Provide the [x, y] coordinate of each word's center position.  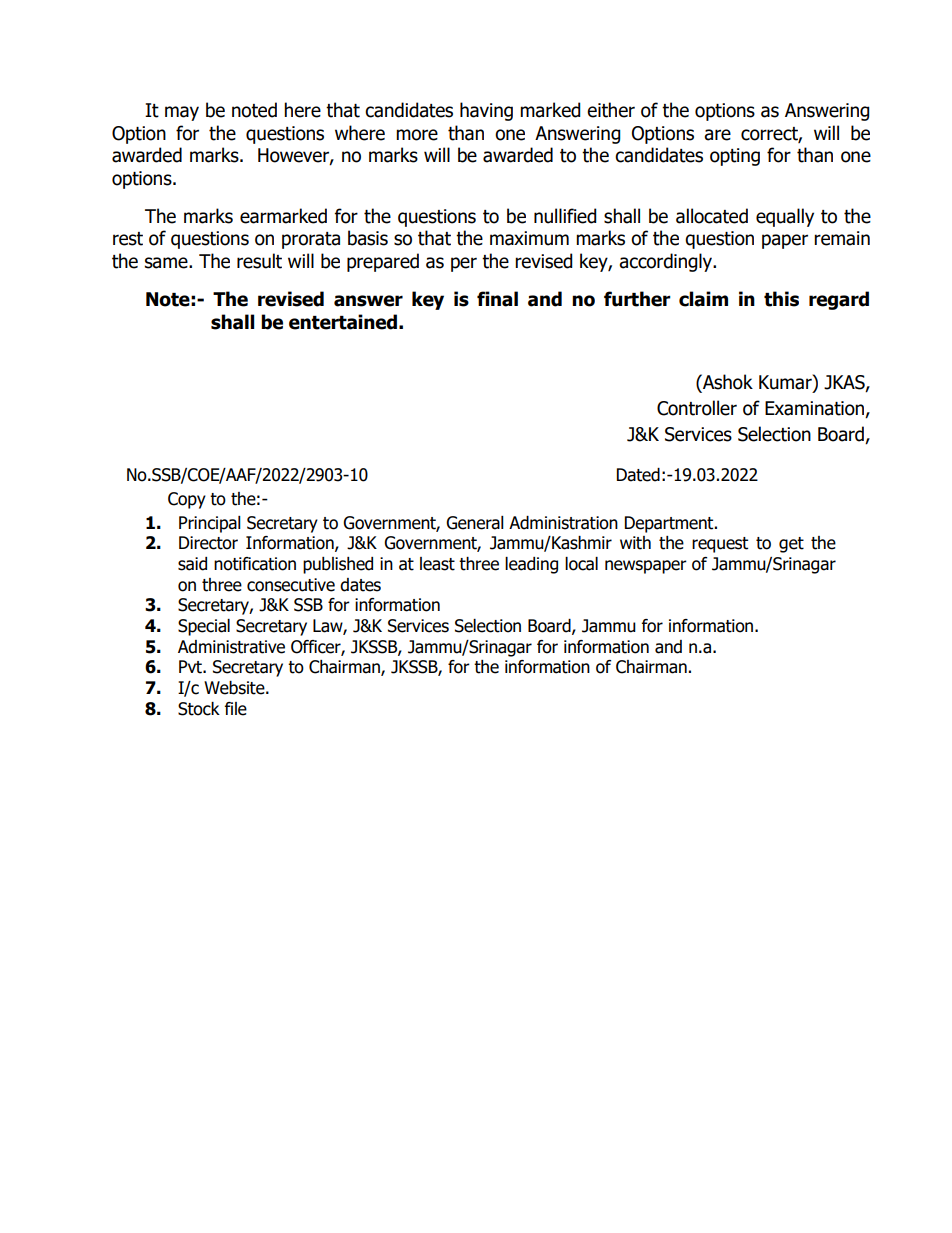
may [182, 113]
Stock [199, 709]
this [781, 299]
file [236, 709]
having [486, 111]
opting [735, 157]
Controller [697, 408]
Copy [187, 500]
